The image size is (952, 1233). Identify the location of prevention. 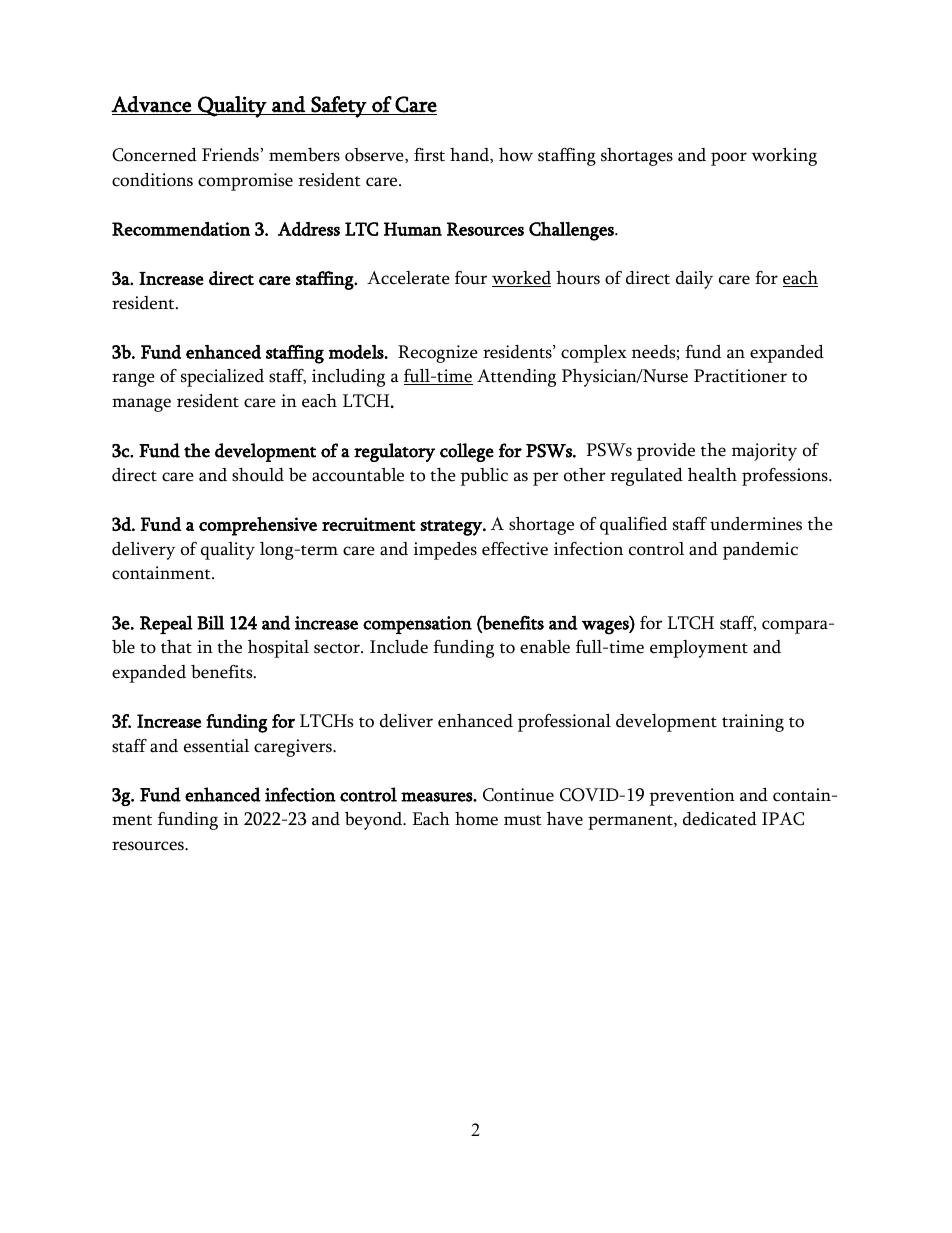
(692, 797).
